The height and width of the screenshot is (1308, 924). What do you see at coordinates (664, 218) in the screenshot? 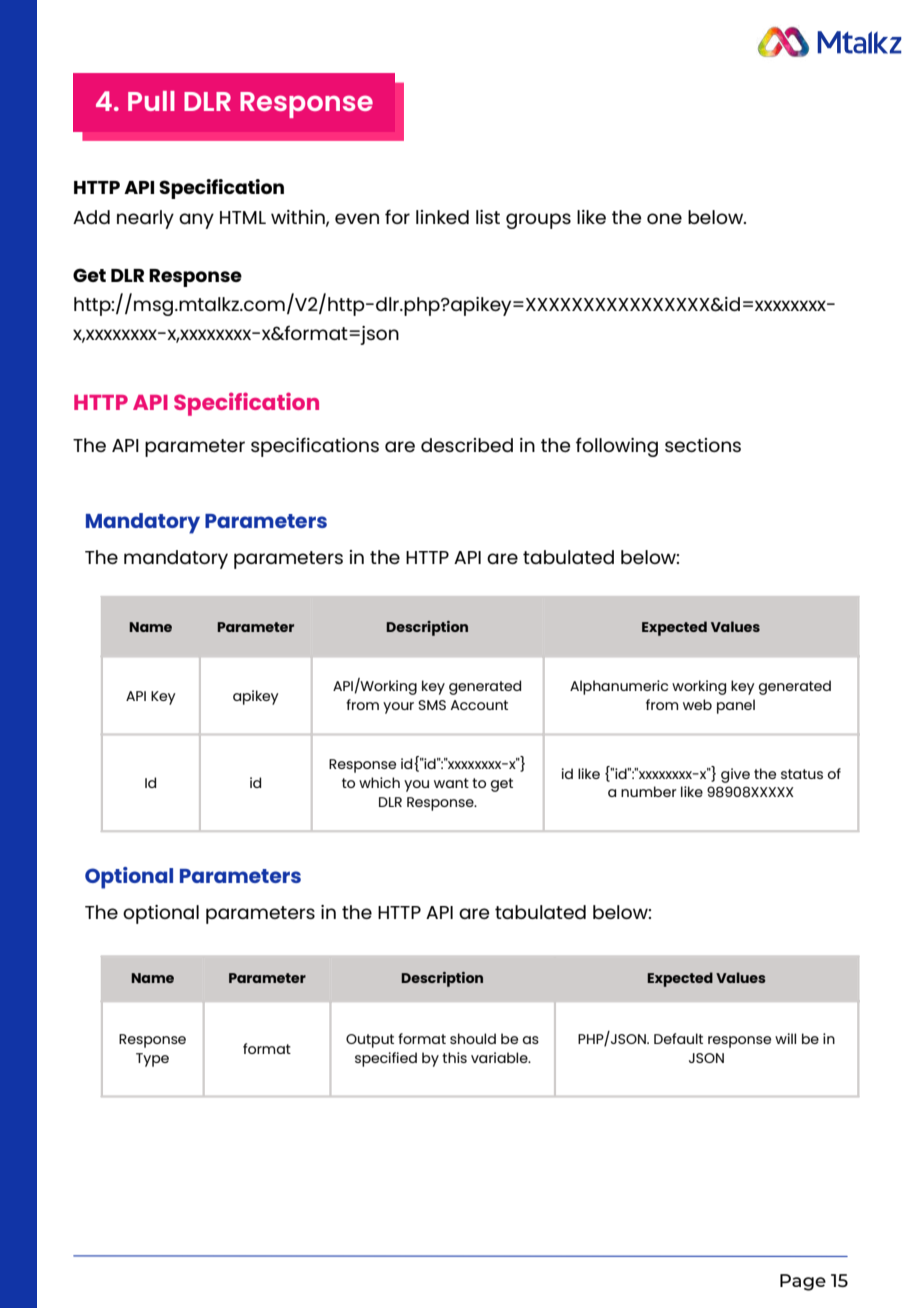
I see `one` at bounding box center [664, 218].
